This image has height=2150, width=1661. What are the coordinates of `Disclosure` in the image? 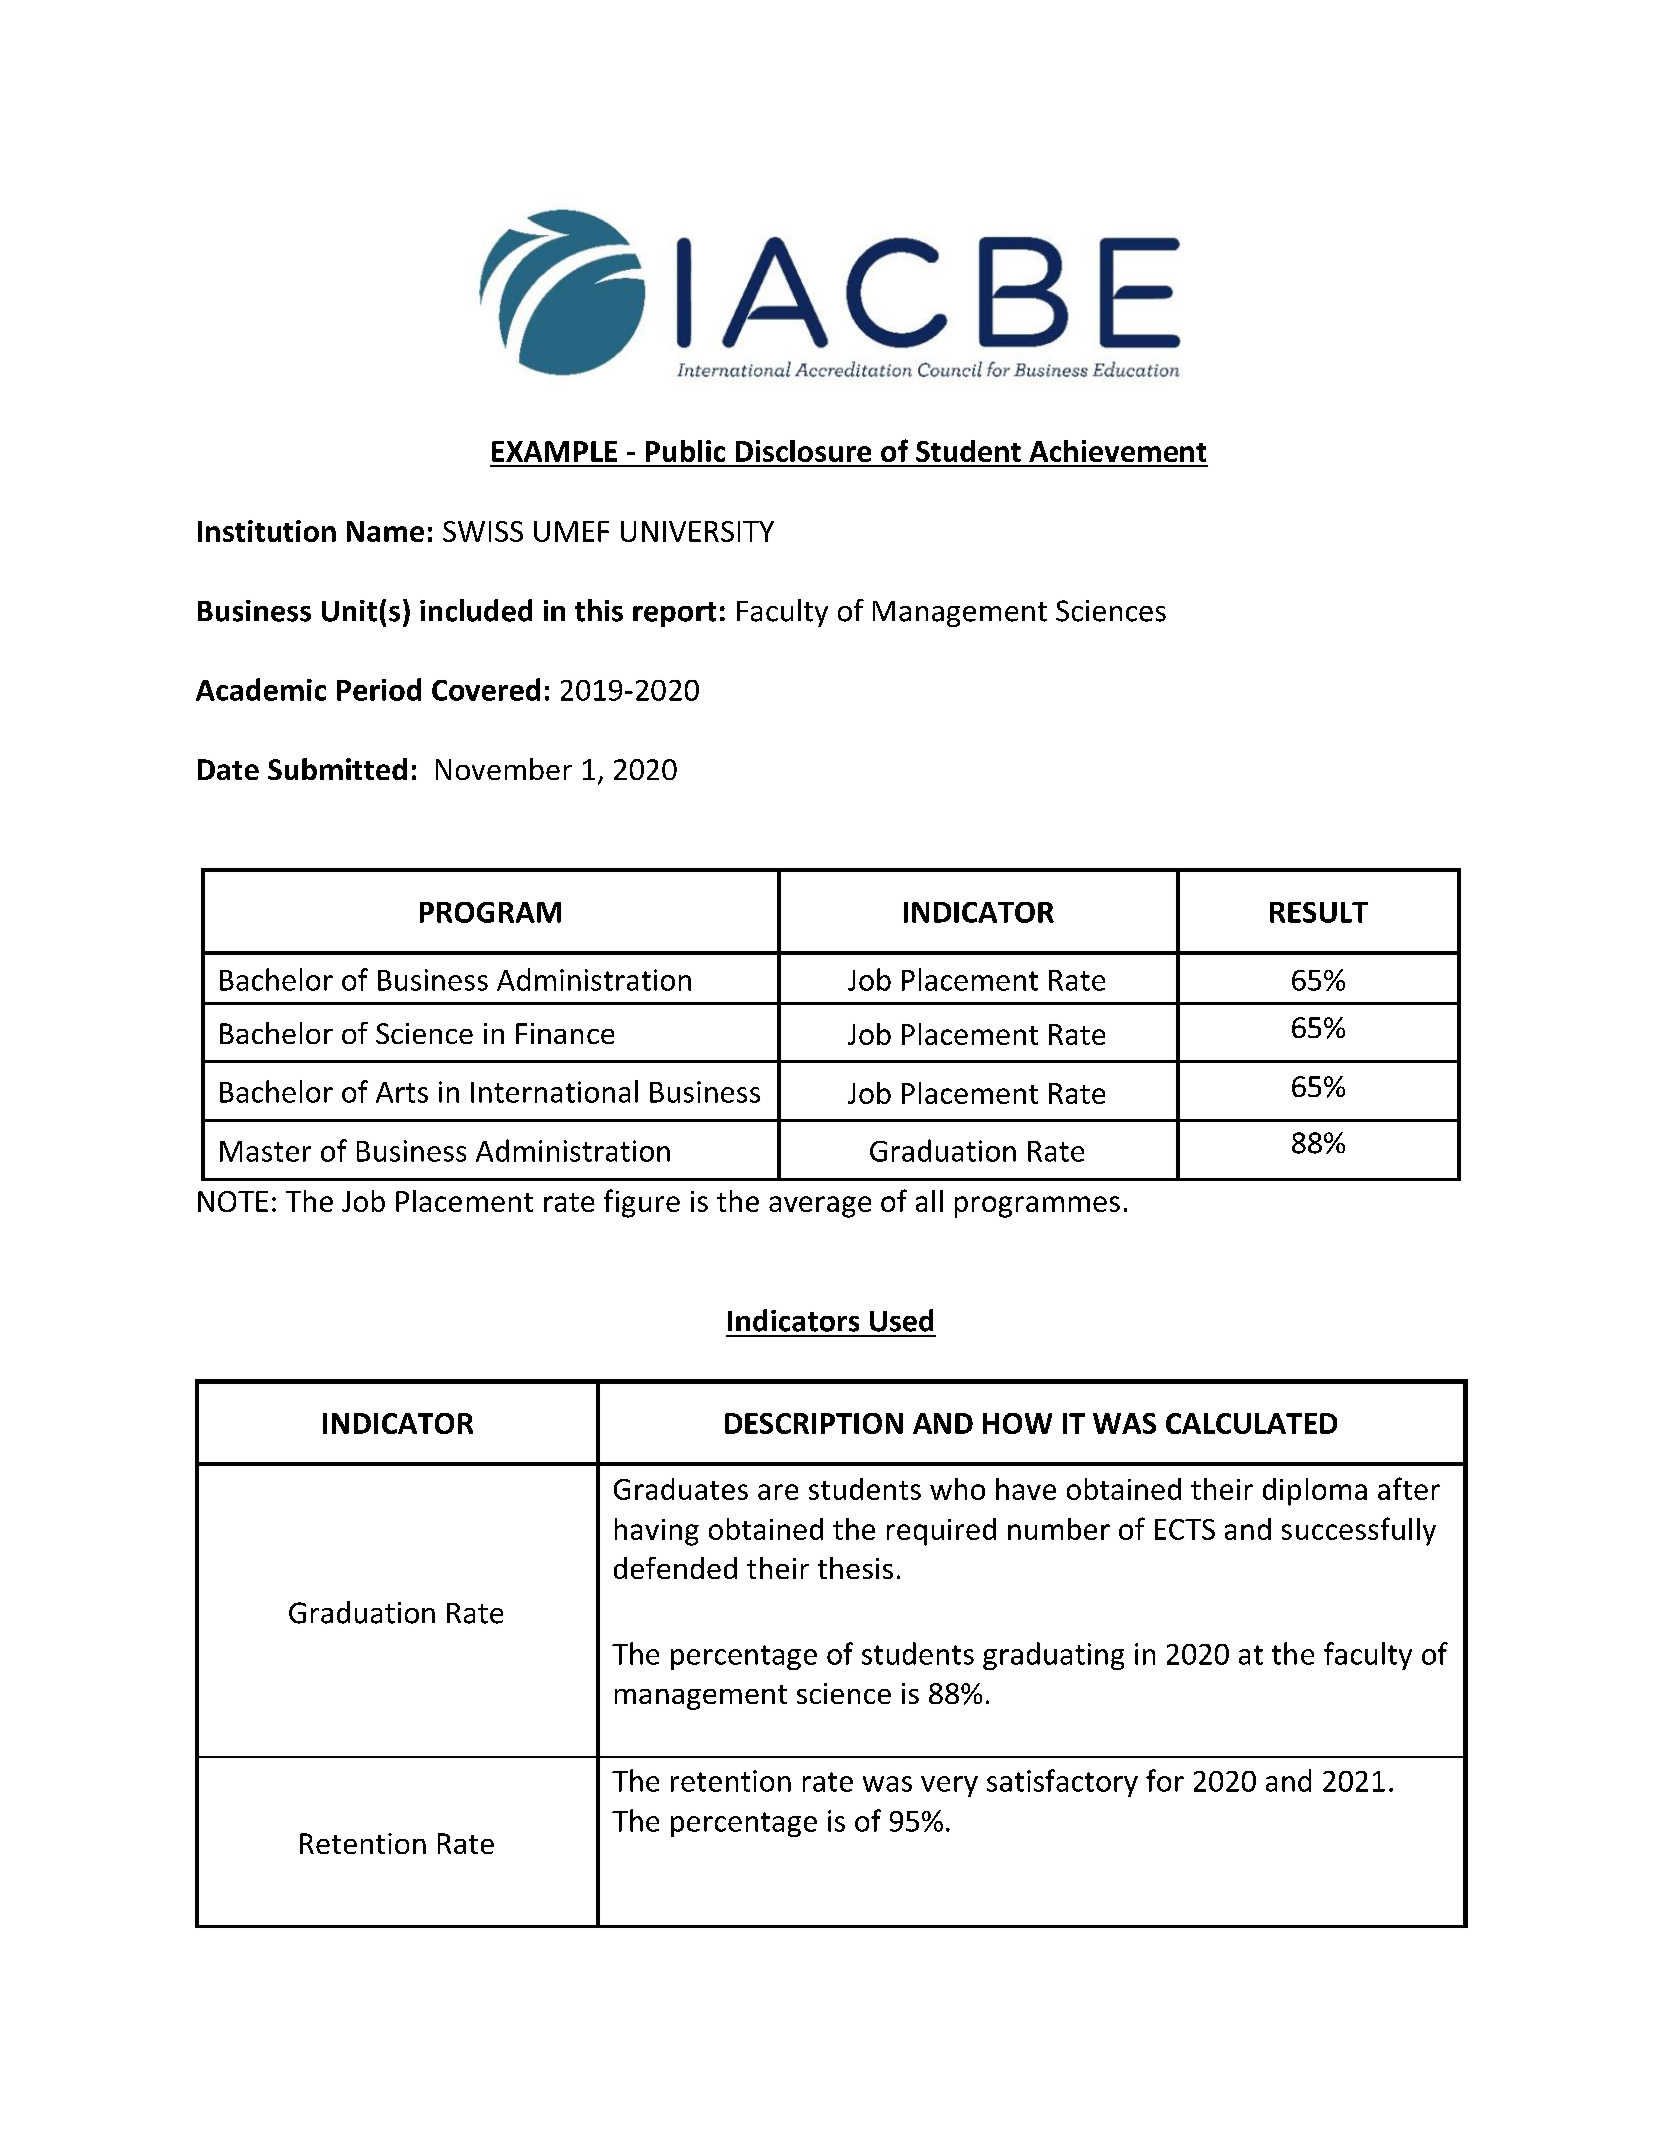 It's located at (803, 451).
